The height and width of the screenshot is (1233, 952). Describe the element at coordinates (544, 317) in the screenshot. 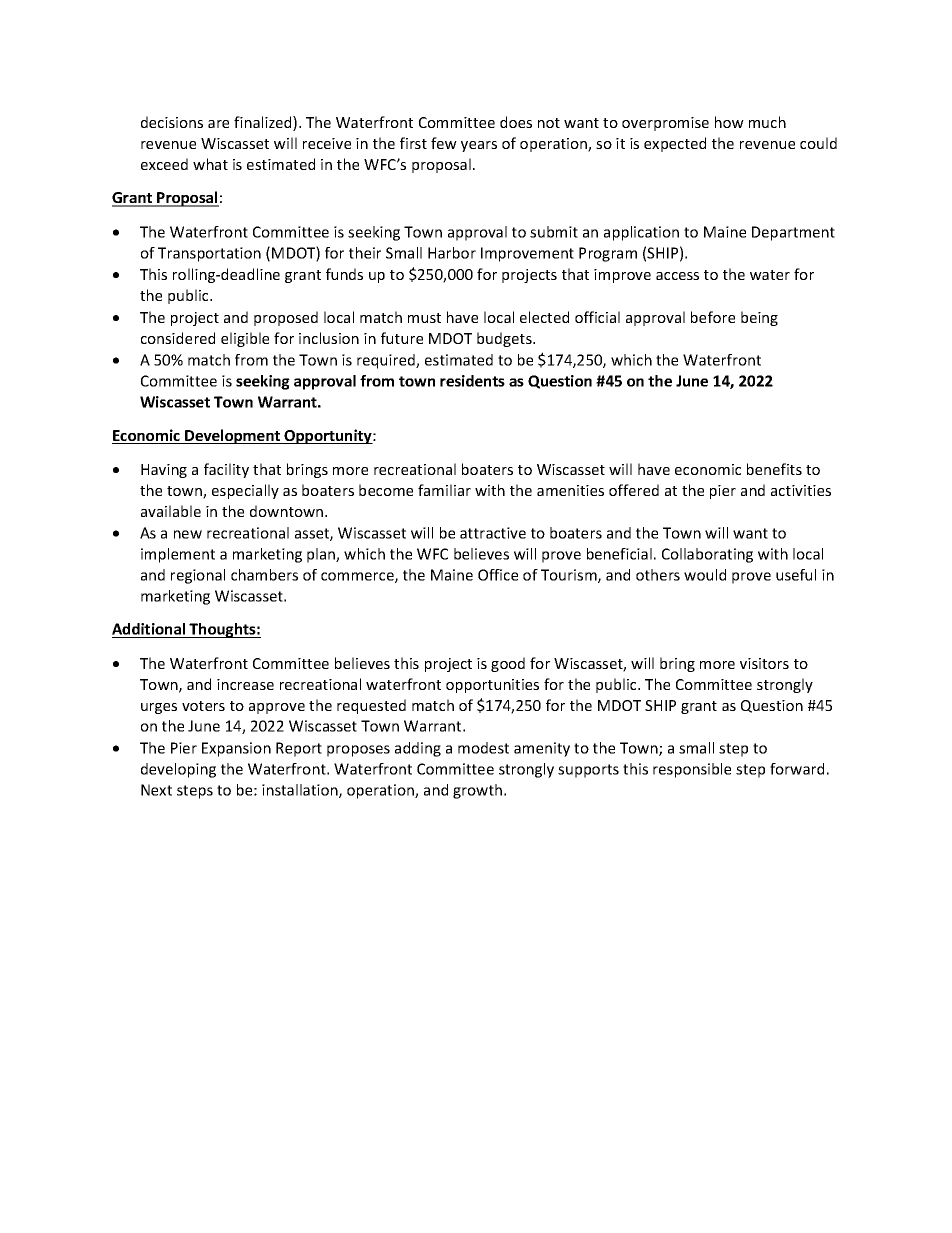

I see `elected` at that location.
